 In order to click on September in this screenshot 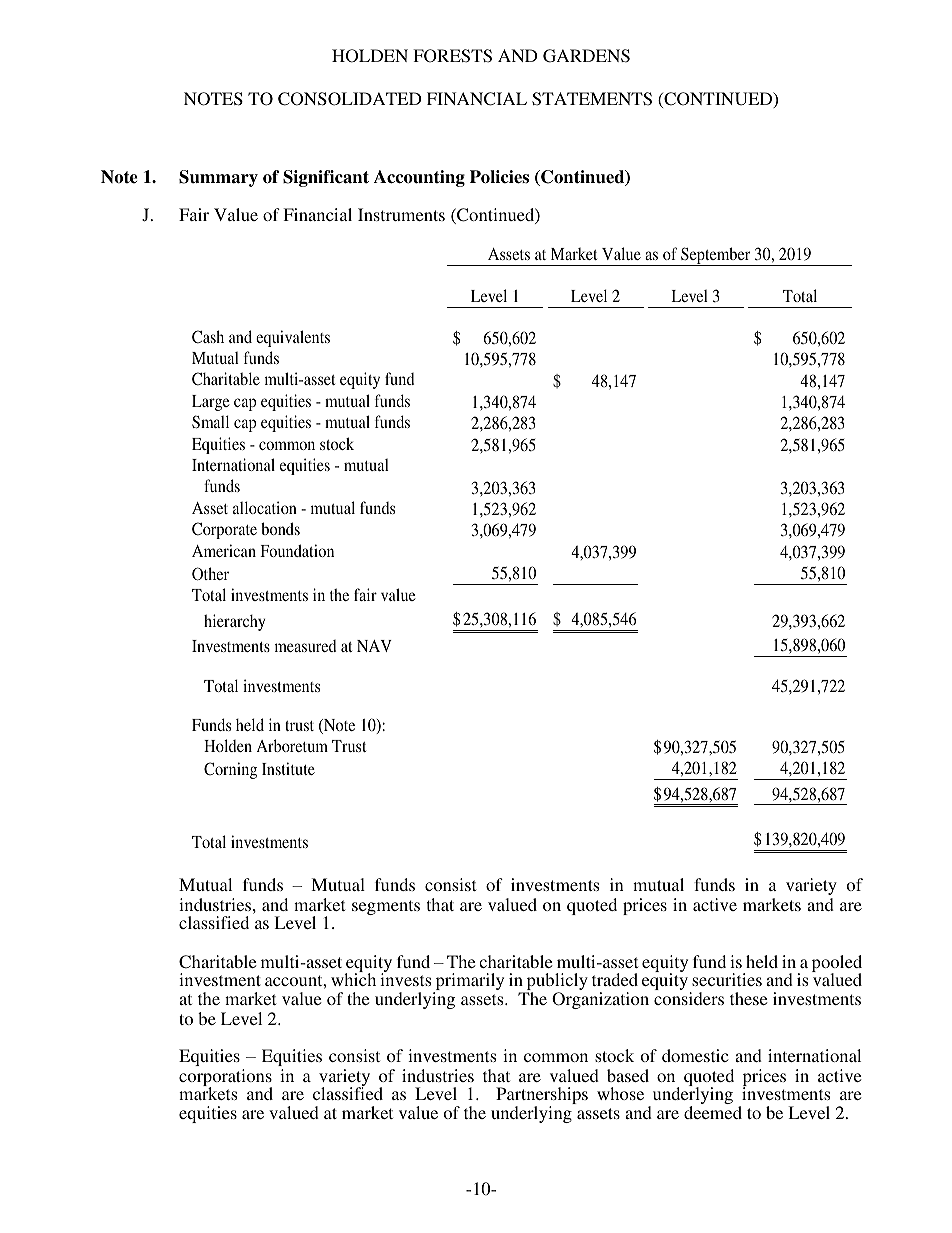, I will do `click(716, 256)`.
